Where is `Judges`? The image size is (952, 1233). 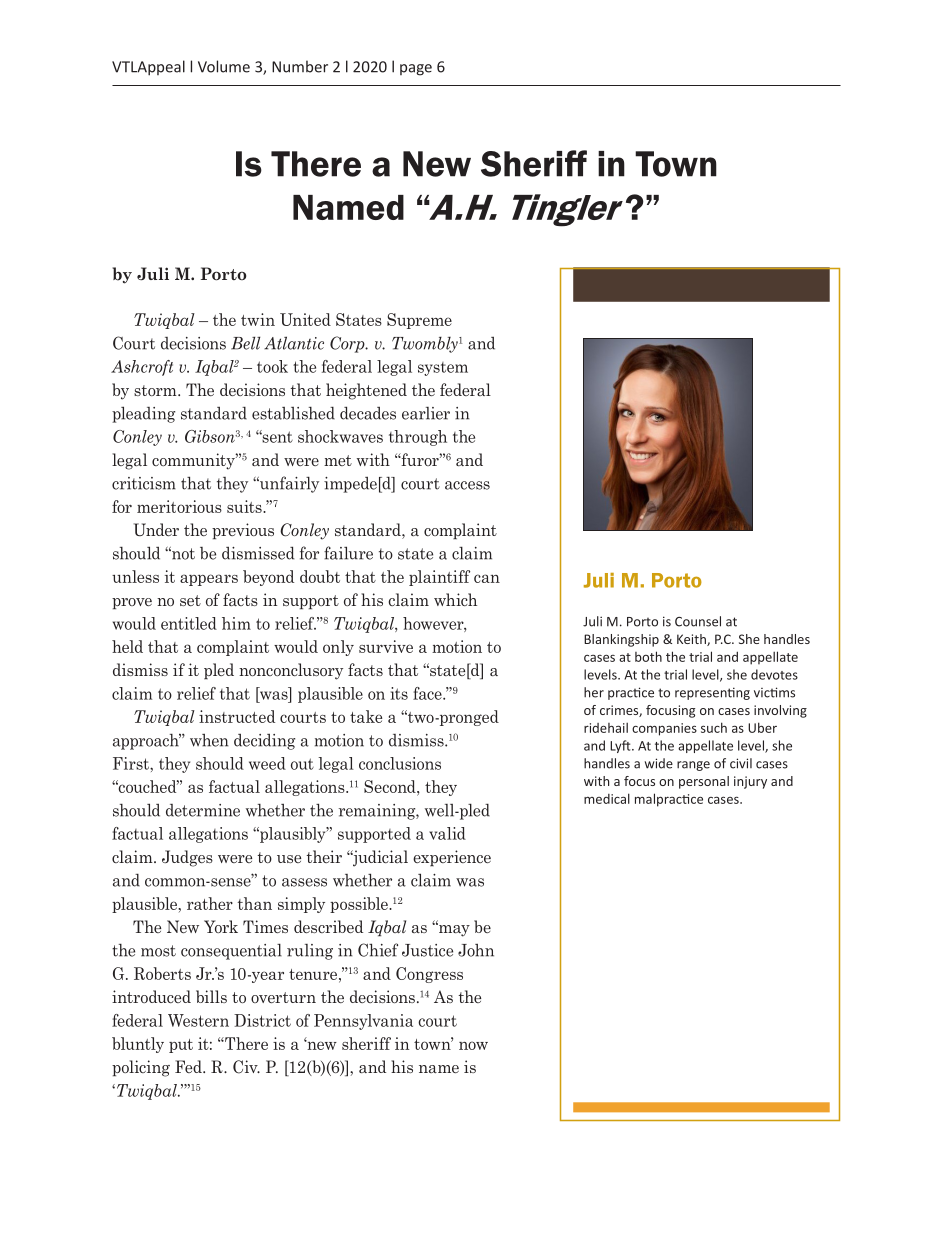
Judges is located at coordinates (187, 858).
